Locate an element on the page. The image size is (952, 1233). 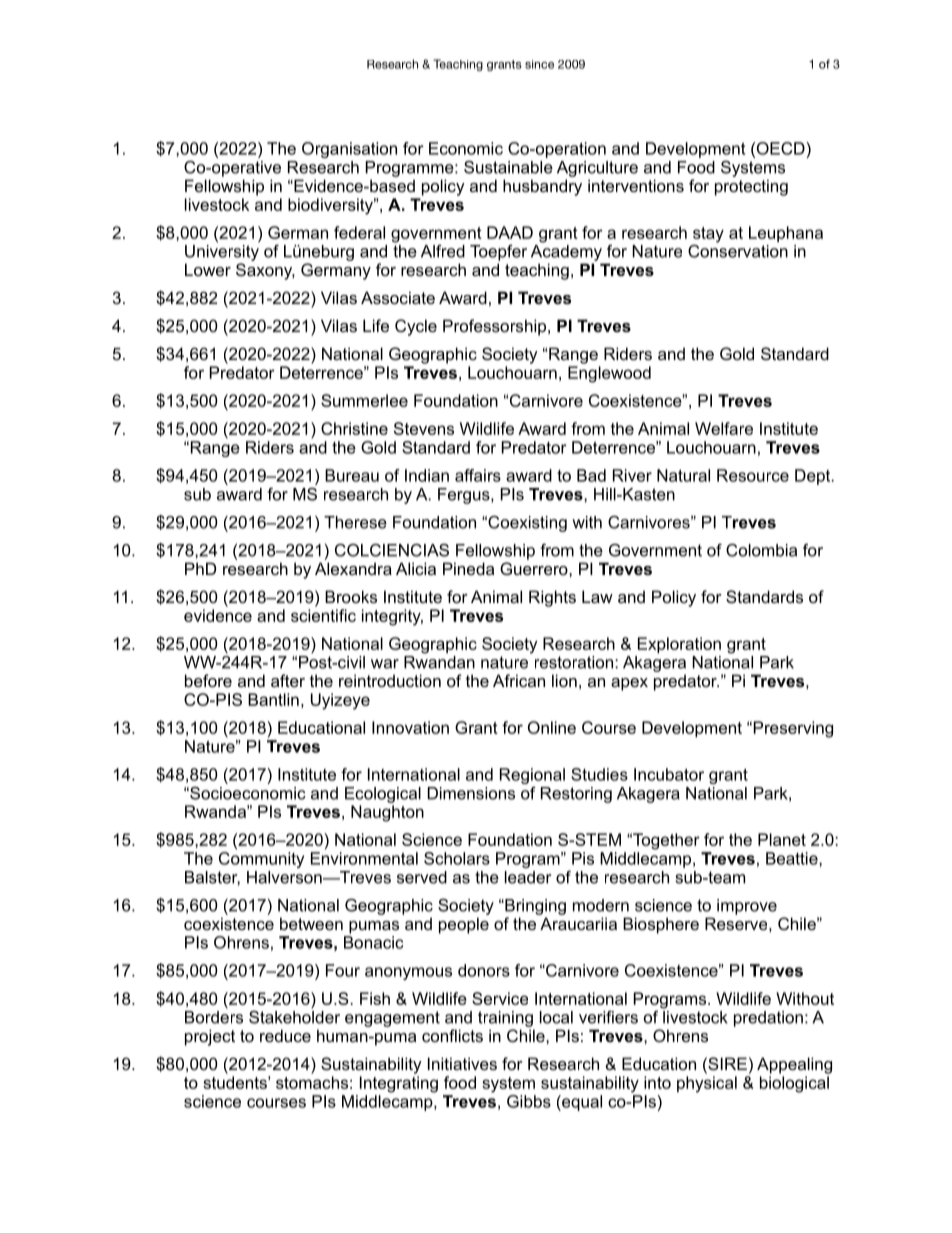
Organisation is located at coordinates (349, 150).
